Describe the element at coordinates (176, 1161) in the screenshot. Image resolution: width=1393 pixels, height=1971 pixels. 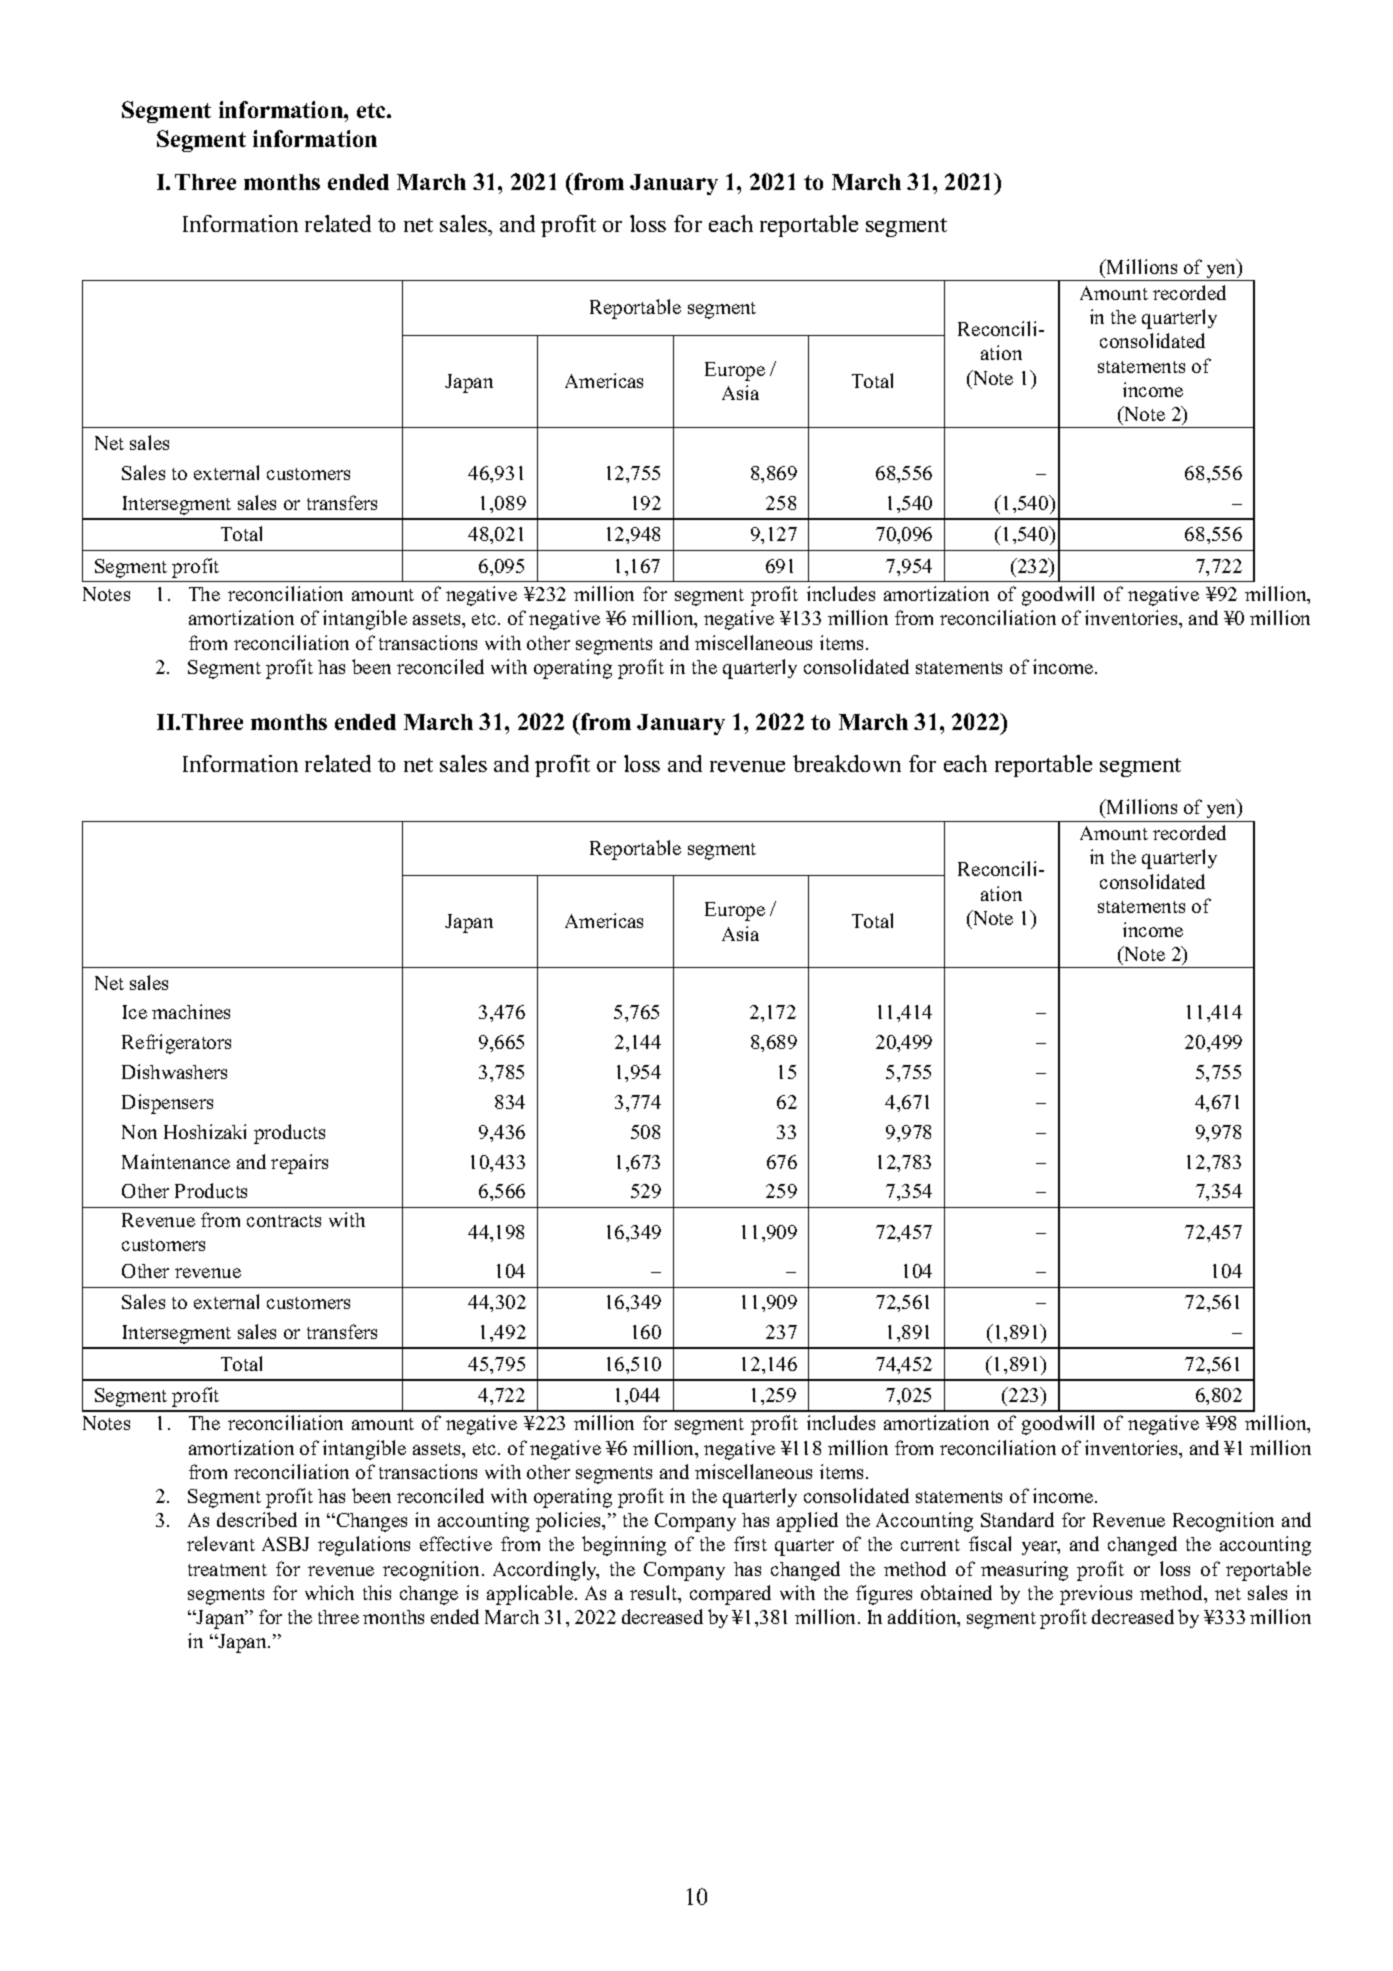
I see `Maintenance` at that location.
